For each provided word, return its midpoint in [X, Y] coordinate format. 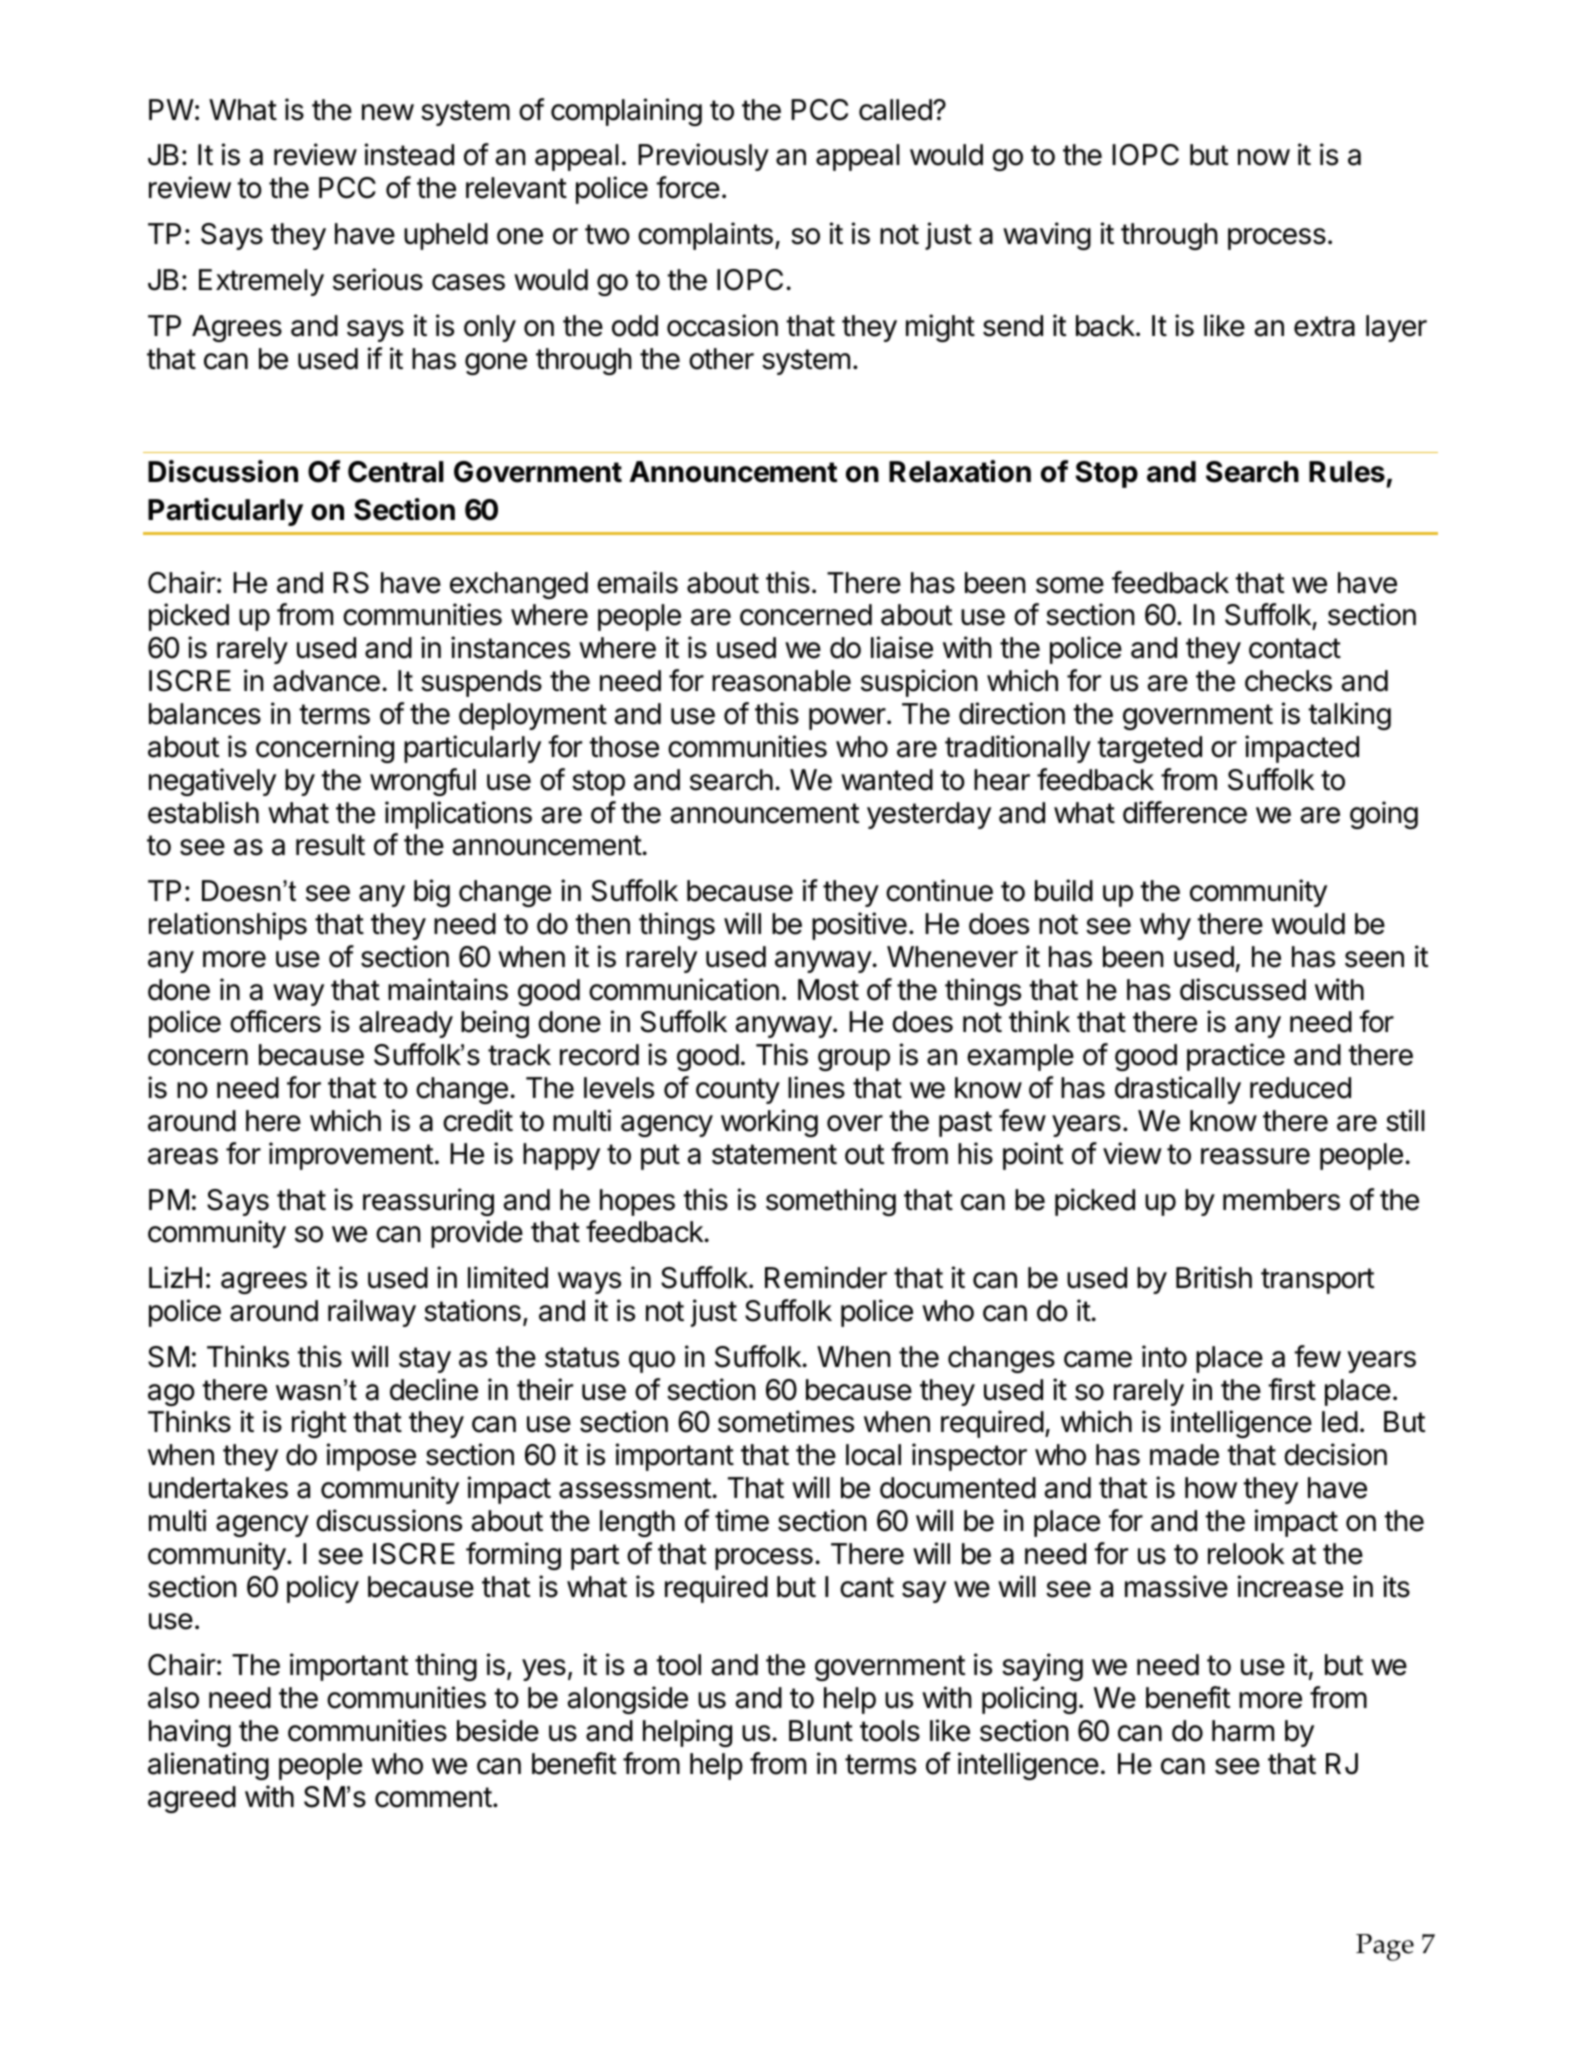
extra [1324, 326]
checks [1288, 681]
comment [433, 1797]
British [1214, 1277]
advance [326, 681]
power [847, 719]
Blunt [821, 1730]
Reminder [826, 1277]
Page [1385, 1947]
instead [409, 154]
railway [372, 1313]
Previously [703, 157]
